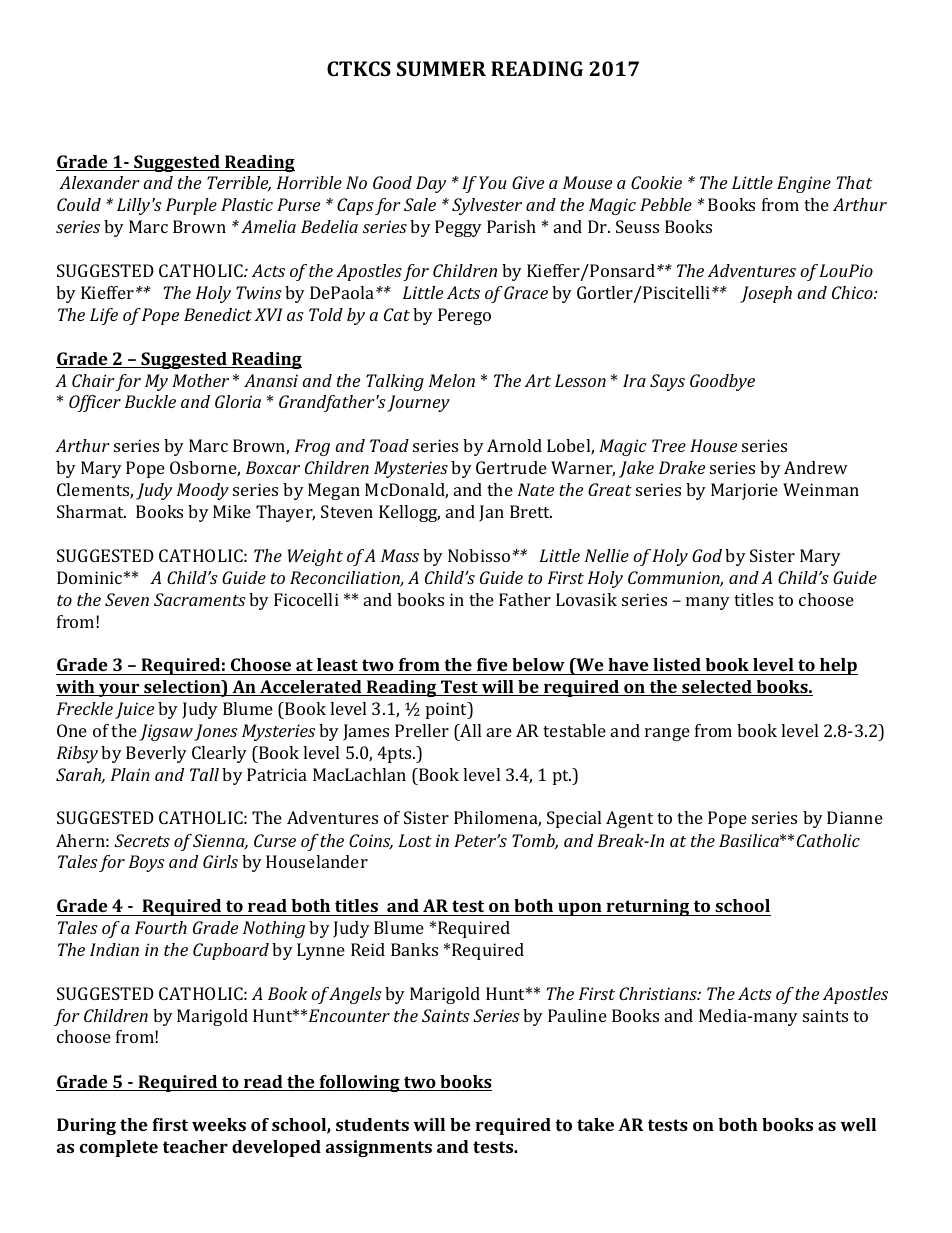  Describe the element at coordinates (766, 294) in the document. I see `Joseph` at that location.
